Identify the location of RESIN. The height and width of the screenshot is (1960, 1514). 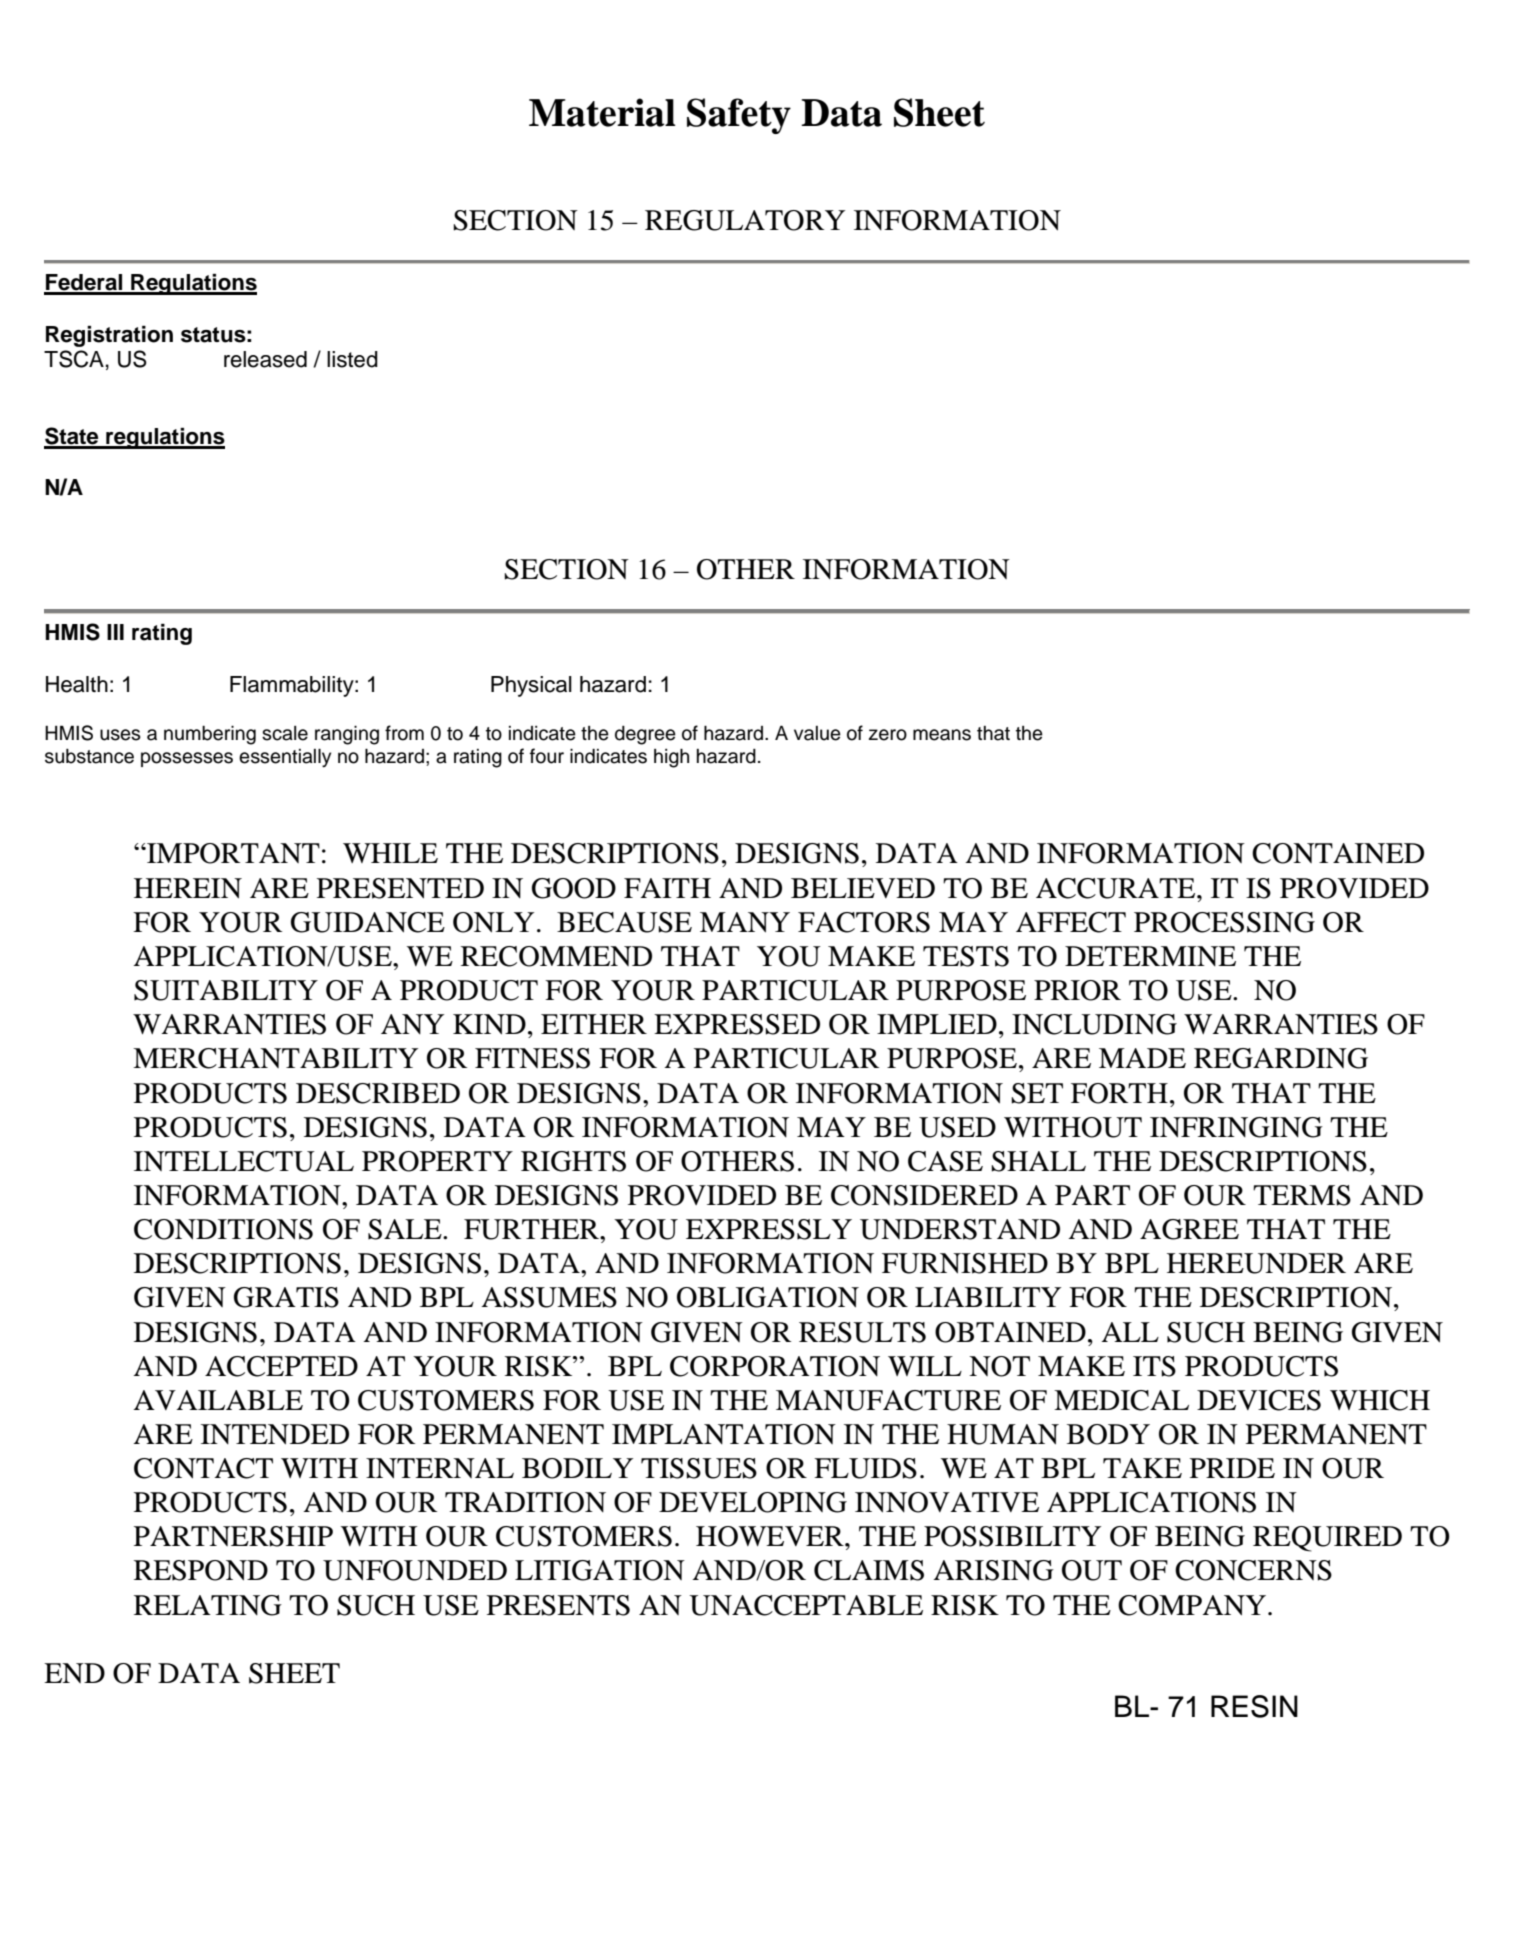
(1254, 1706).
